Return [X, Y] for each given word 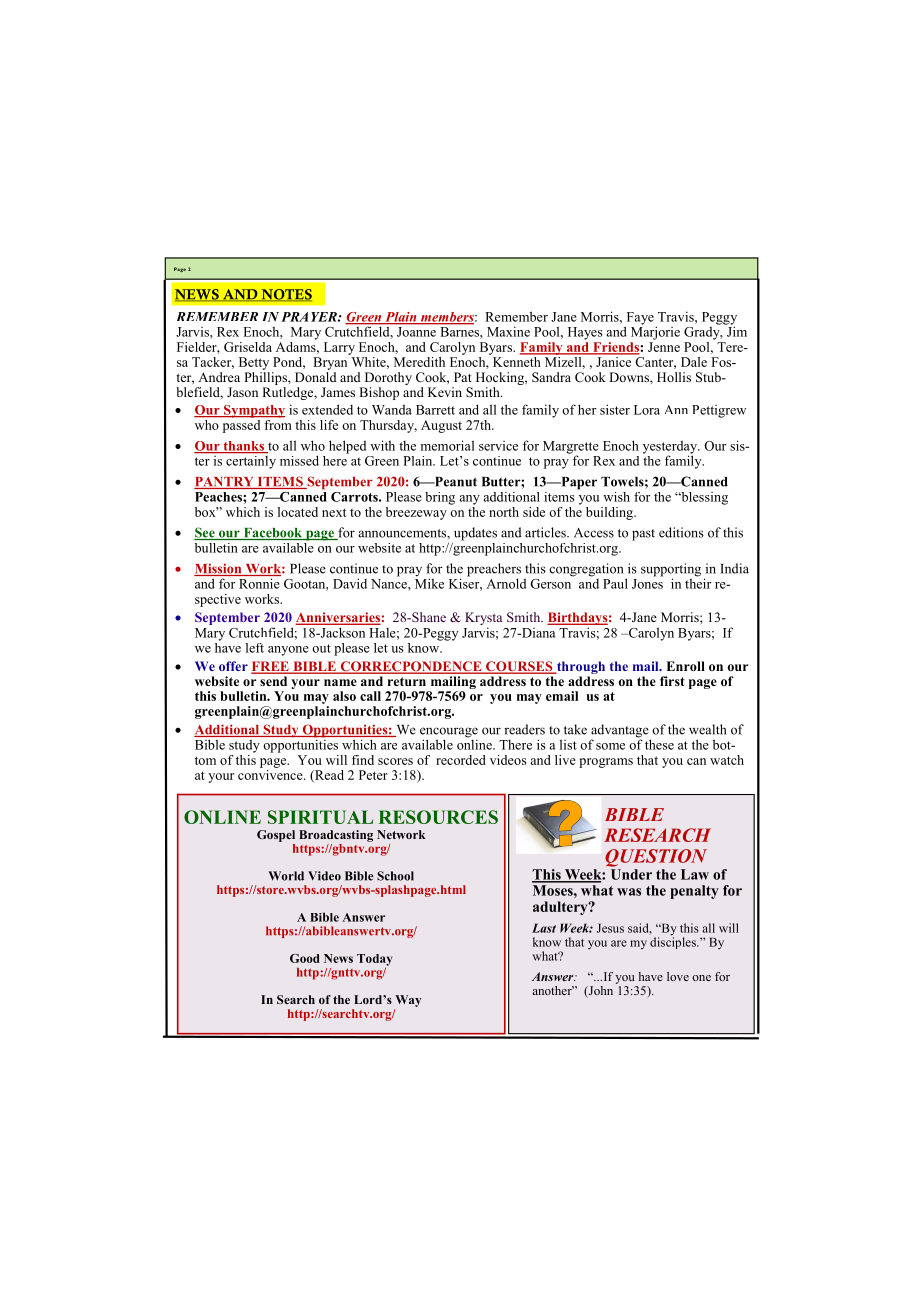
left [255, 648]
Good [305, 958]
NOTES [285, 295]
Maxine [508, 331]
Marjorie [655, 332]
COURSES [519, 667]
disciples [674, 942]
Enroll [685, 666]
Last [544, 928]
